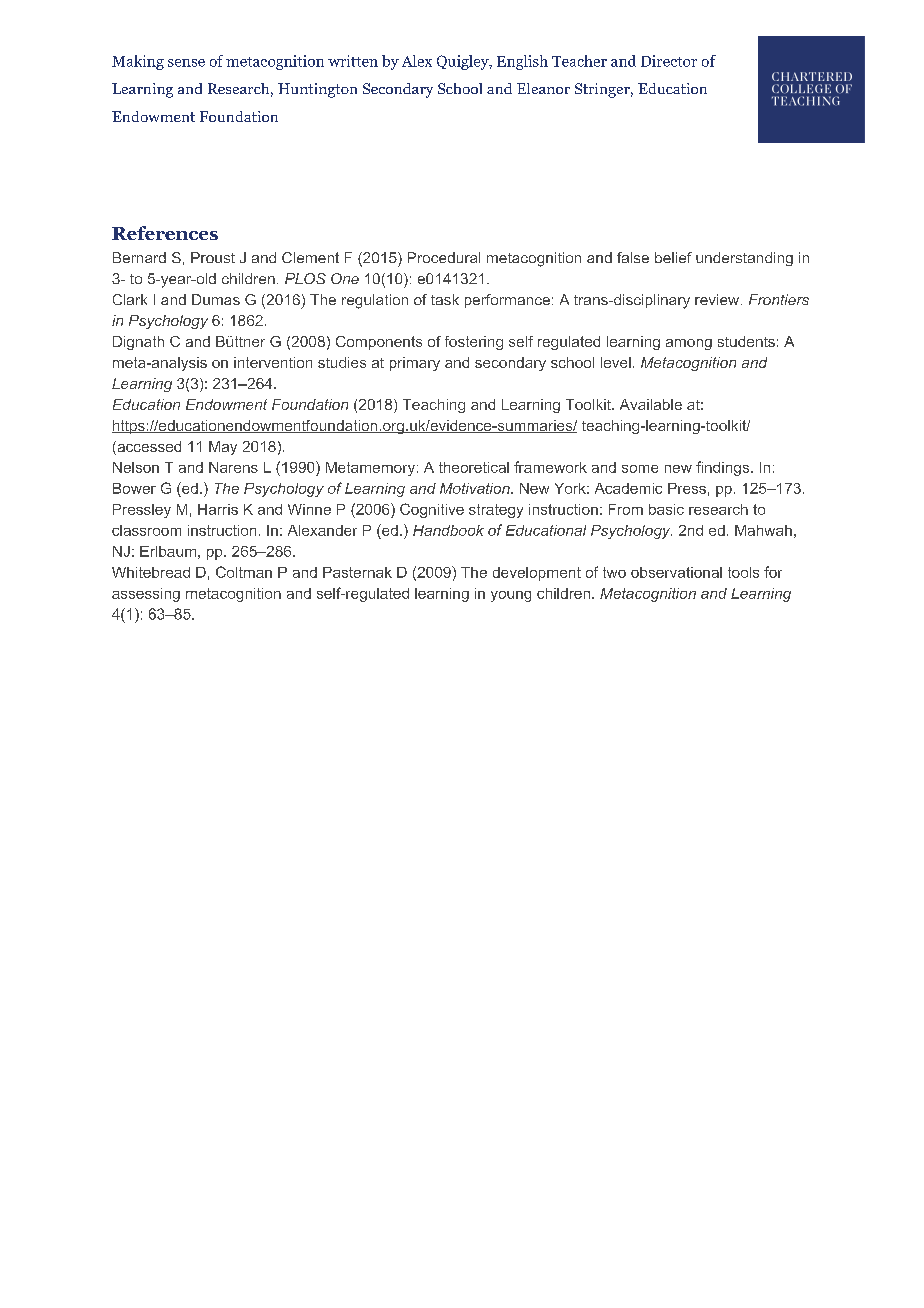 This screenshot has width=924, height=1308. I want to click on among, so click(689, 344).
